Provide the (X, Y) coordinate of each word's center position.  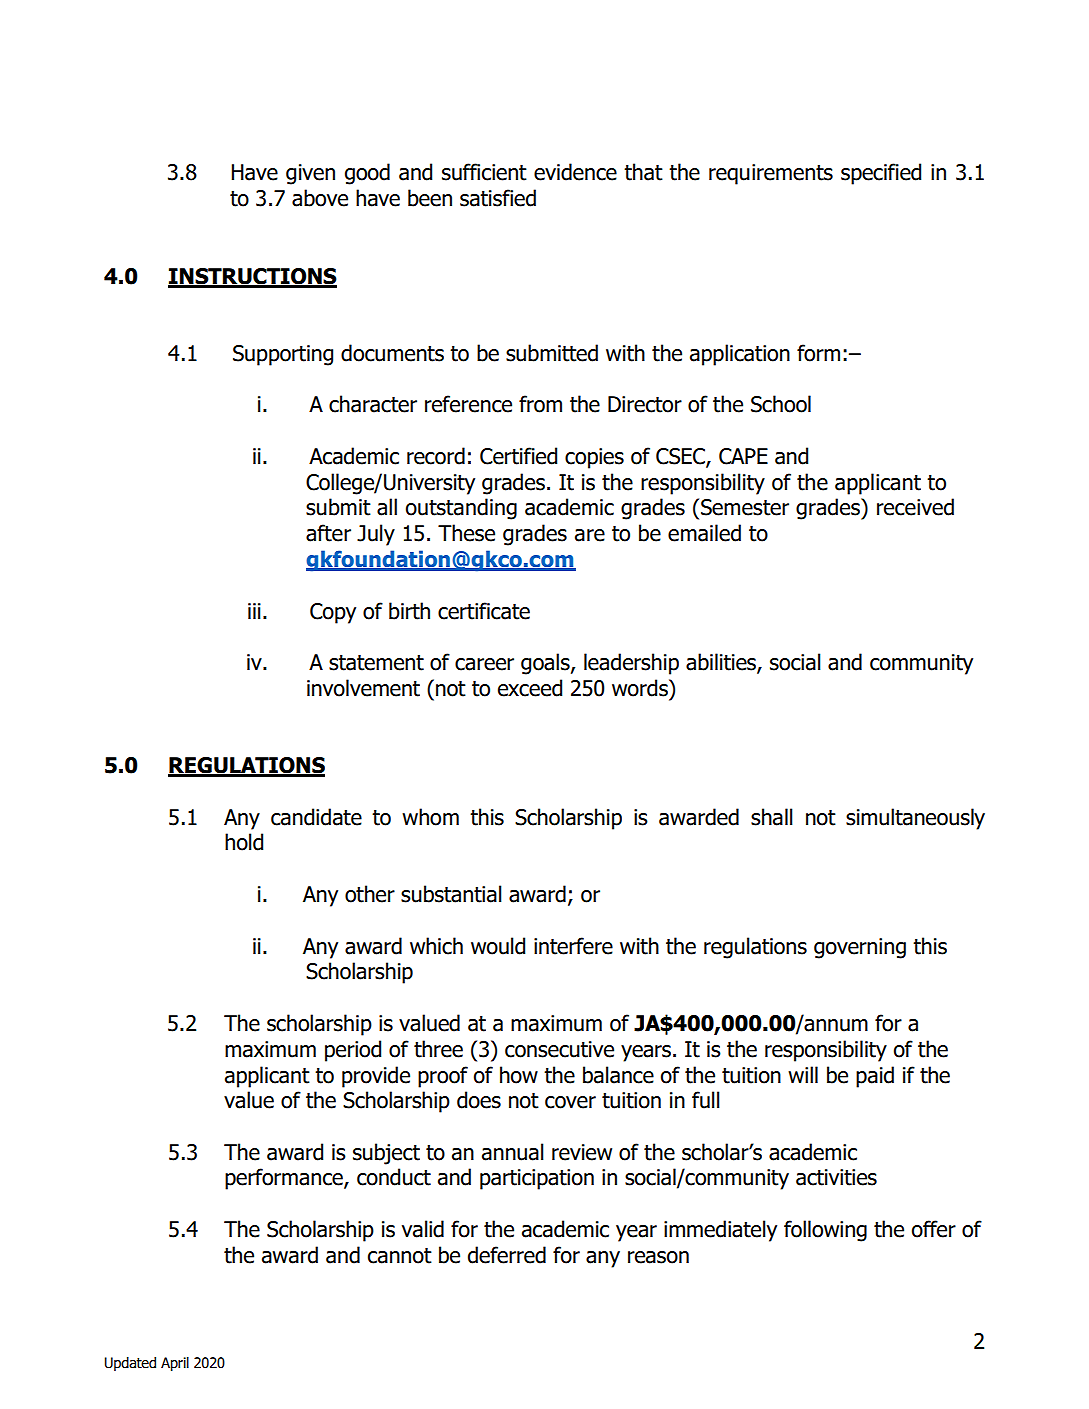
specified (881, 174)
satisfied (498, 198)
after (328, 533)
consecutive (559, 1049)
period (353, 1051)
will (803, 1074)
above (320, 198)
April (175, 1364)
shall (772, 817)
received (915, 507)
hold (244, 842)
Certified (518, 456)
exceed (530, 688)
